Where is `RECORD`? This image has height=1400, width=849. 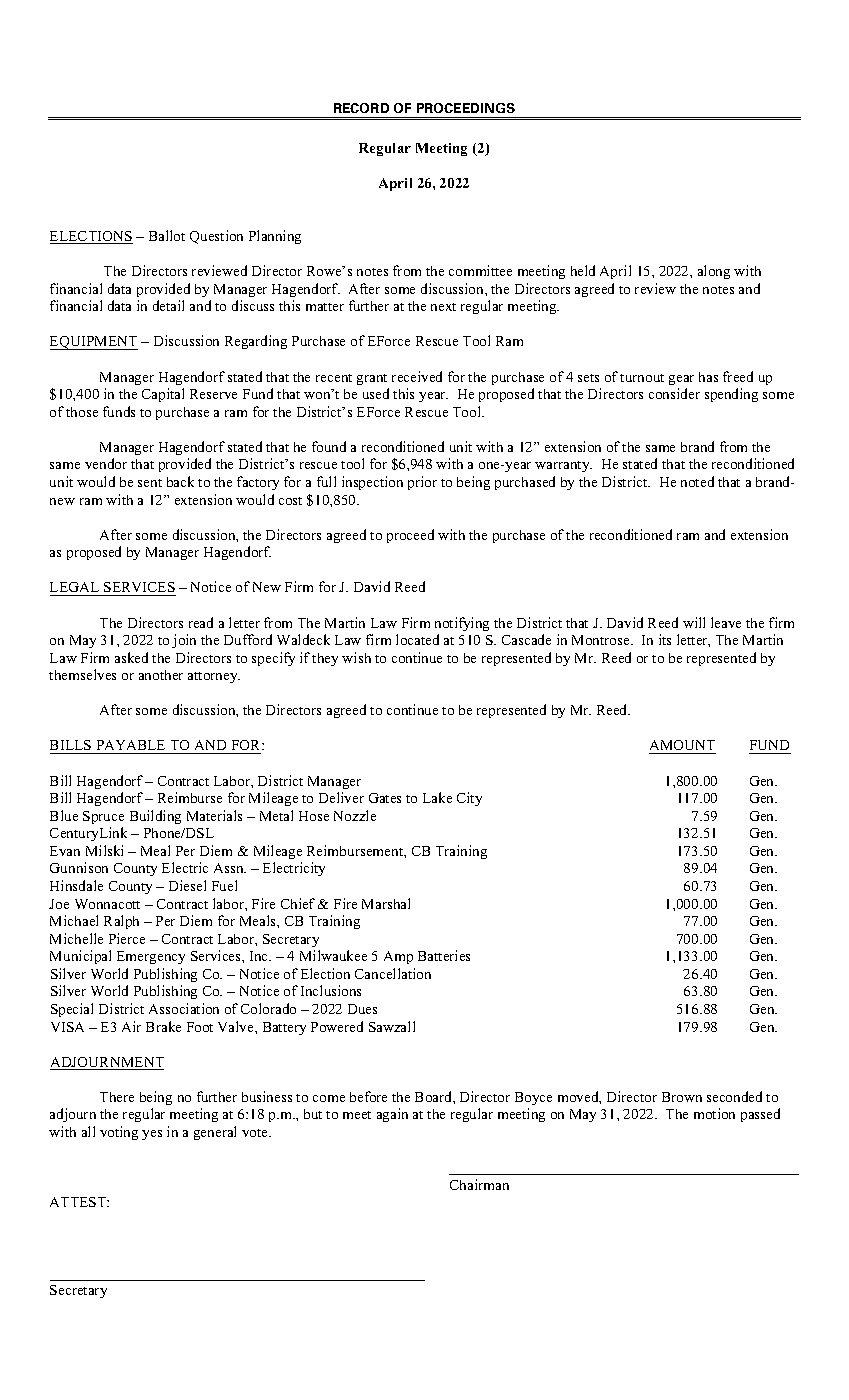
RECORD is located at coordinates (361, 108).
